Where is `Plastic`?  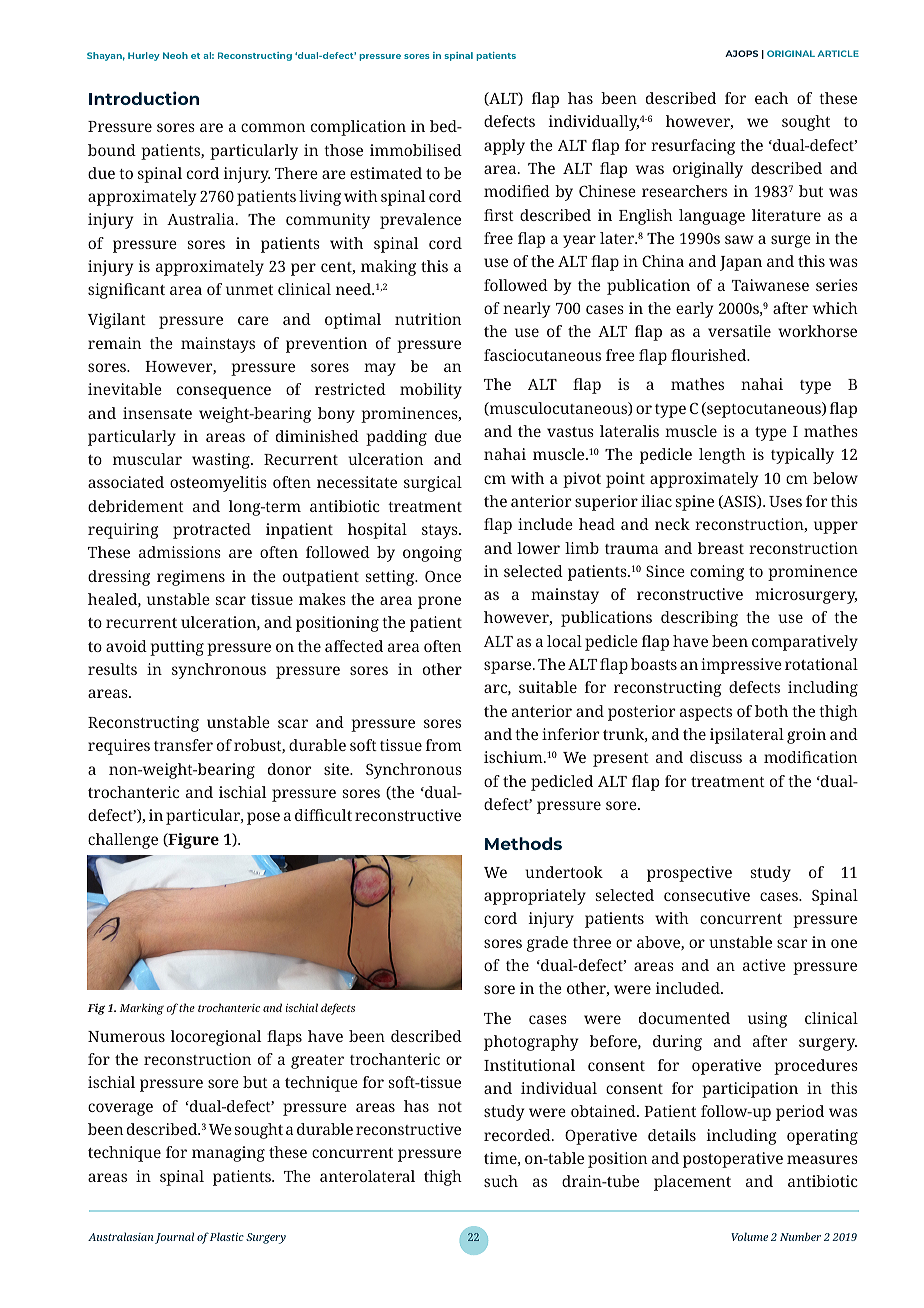
Plastic is located at coordinates (227, 1236).
